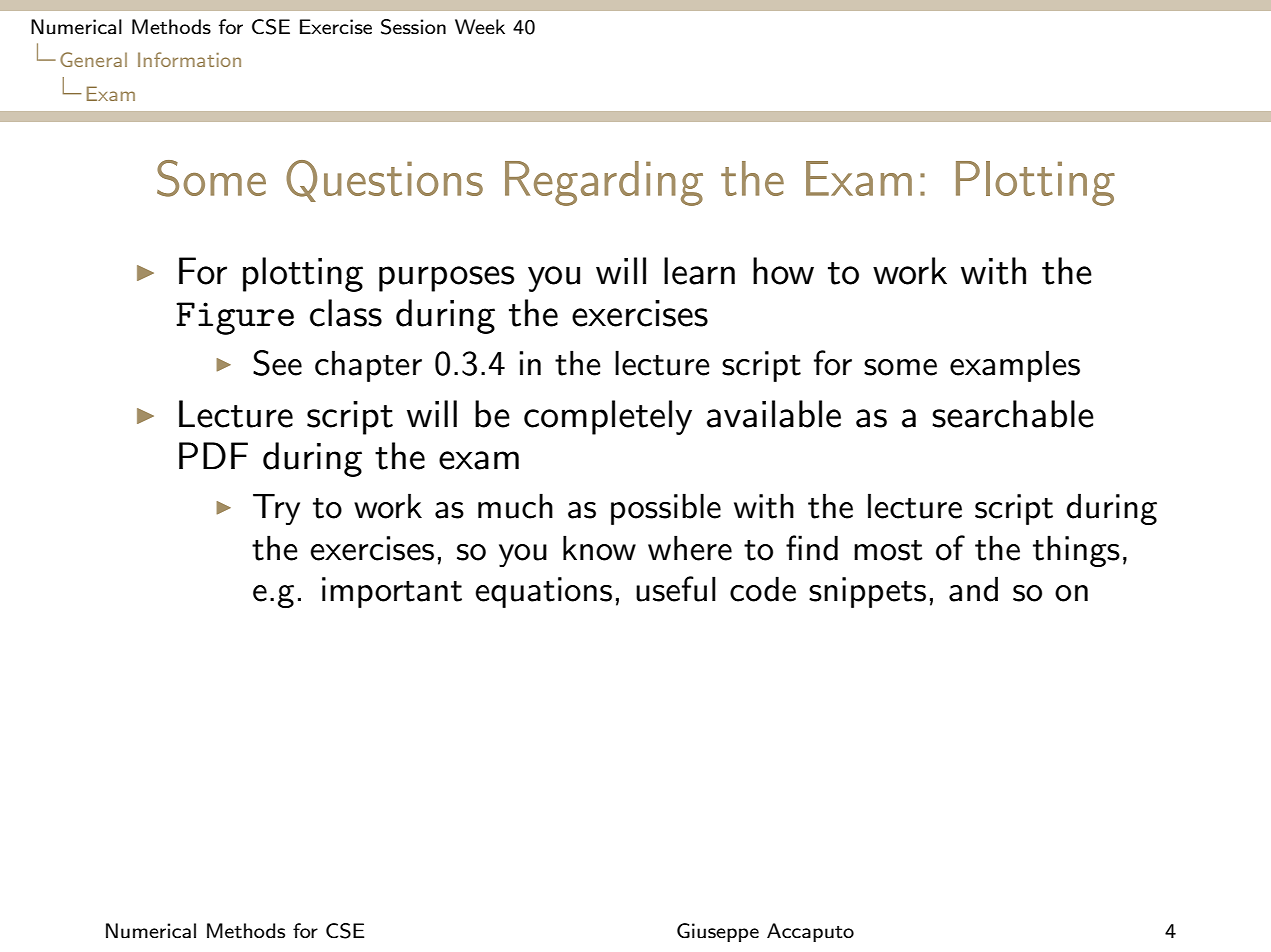 This document has height=952, width=1271. What do you see at coordinates (718, 932) in the document?
I see `Giuseppe` at bounding box center [718, 932].
